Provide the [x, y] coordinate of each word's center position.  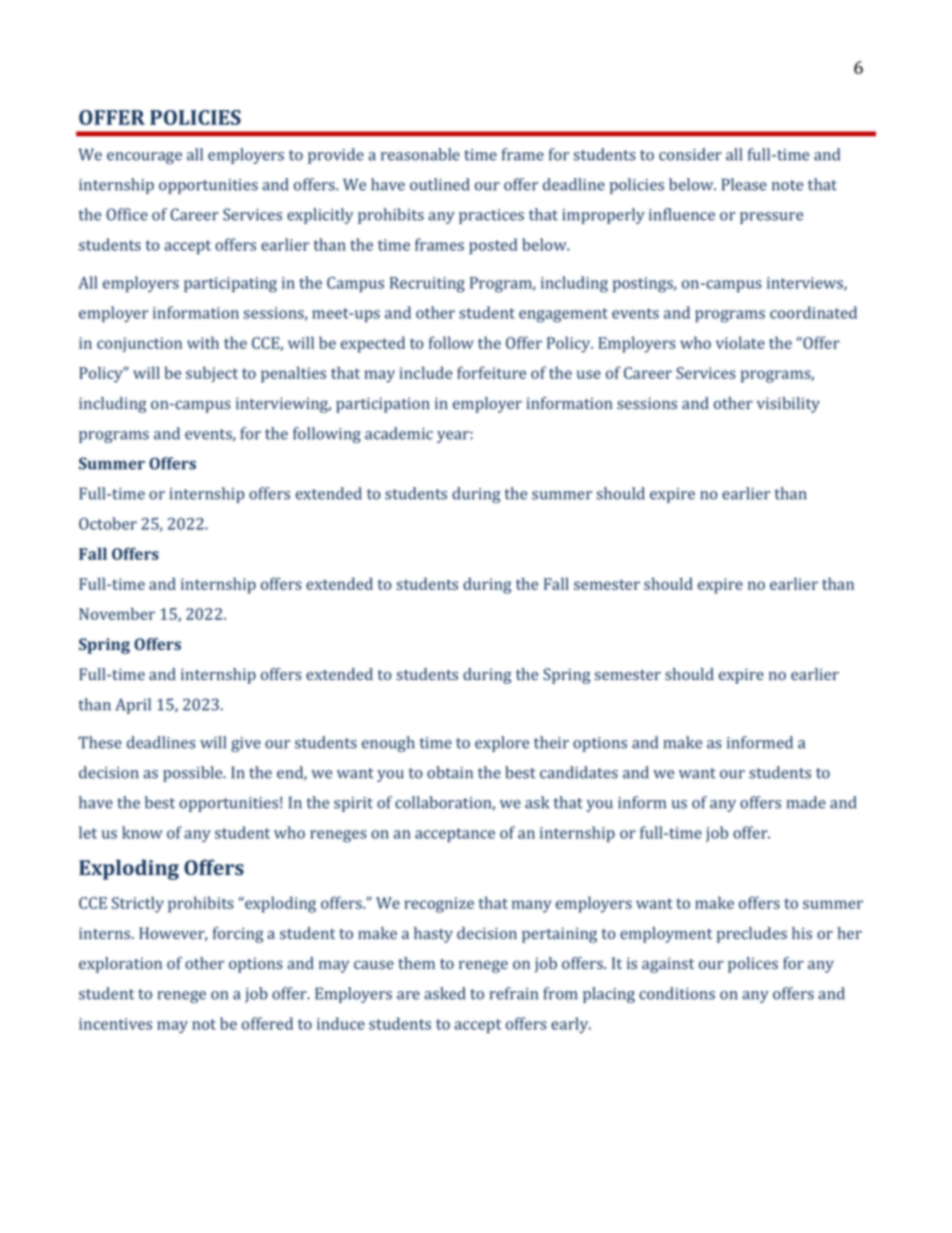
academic [399, 433]
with [203, 342]
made [806, 802]
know [142, 832]
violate [740, 342]
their [551, 742]
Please [744, 184]
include [426, 372]
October [108, 523]
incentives [115, 1024]
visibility [788, 405]
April [133, 706]
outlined [439, 184]
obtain [450, 772]
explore [502, 744]
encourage [144, 158]
